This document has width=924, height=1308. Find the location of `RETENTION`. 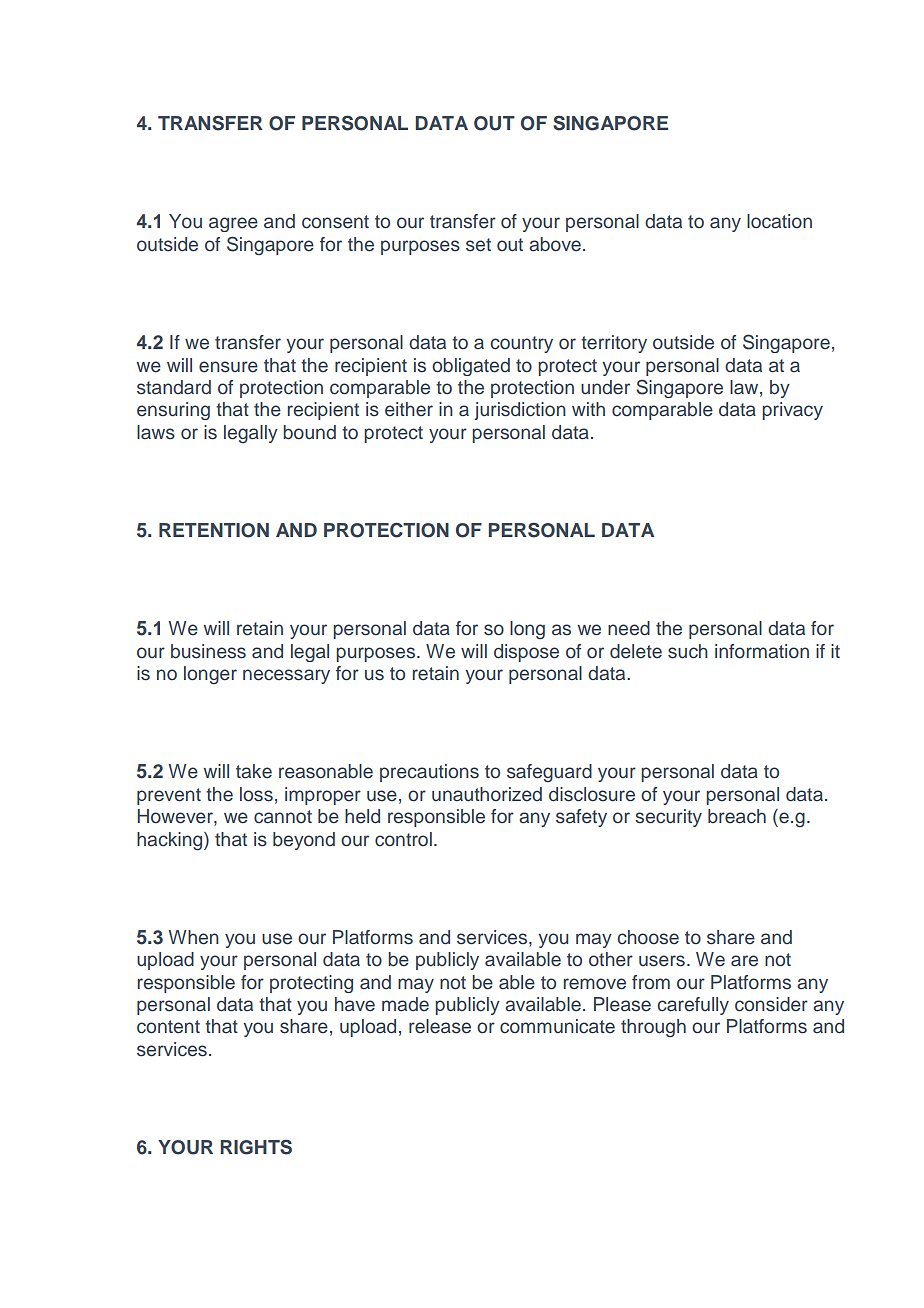

RETENTION is located at coordinates (214, 530).
